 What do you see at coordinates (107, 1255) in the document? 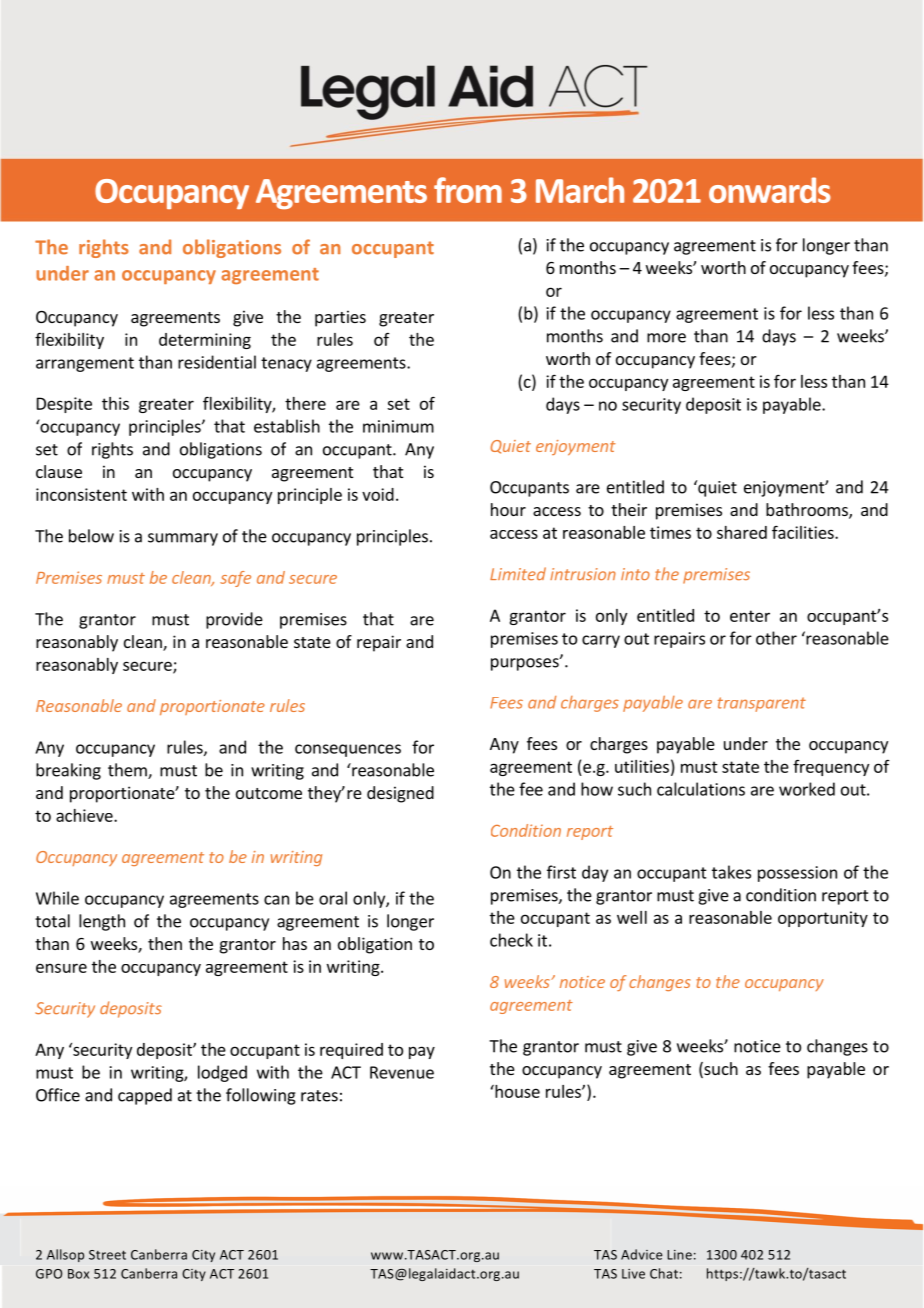
I see `Street` at bounding box center [107, 1255].
